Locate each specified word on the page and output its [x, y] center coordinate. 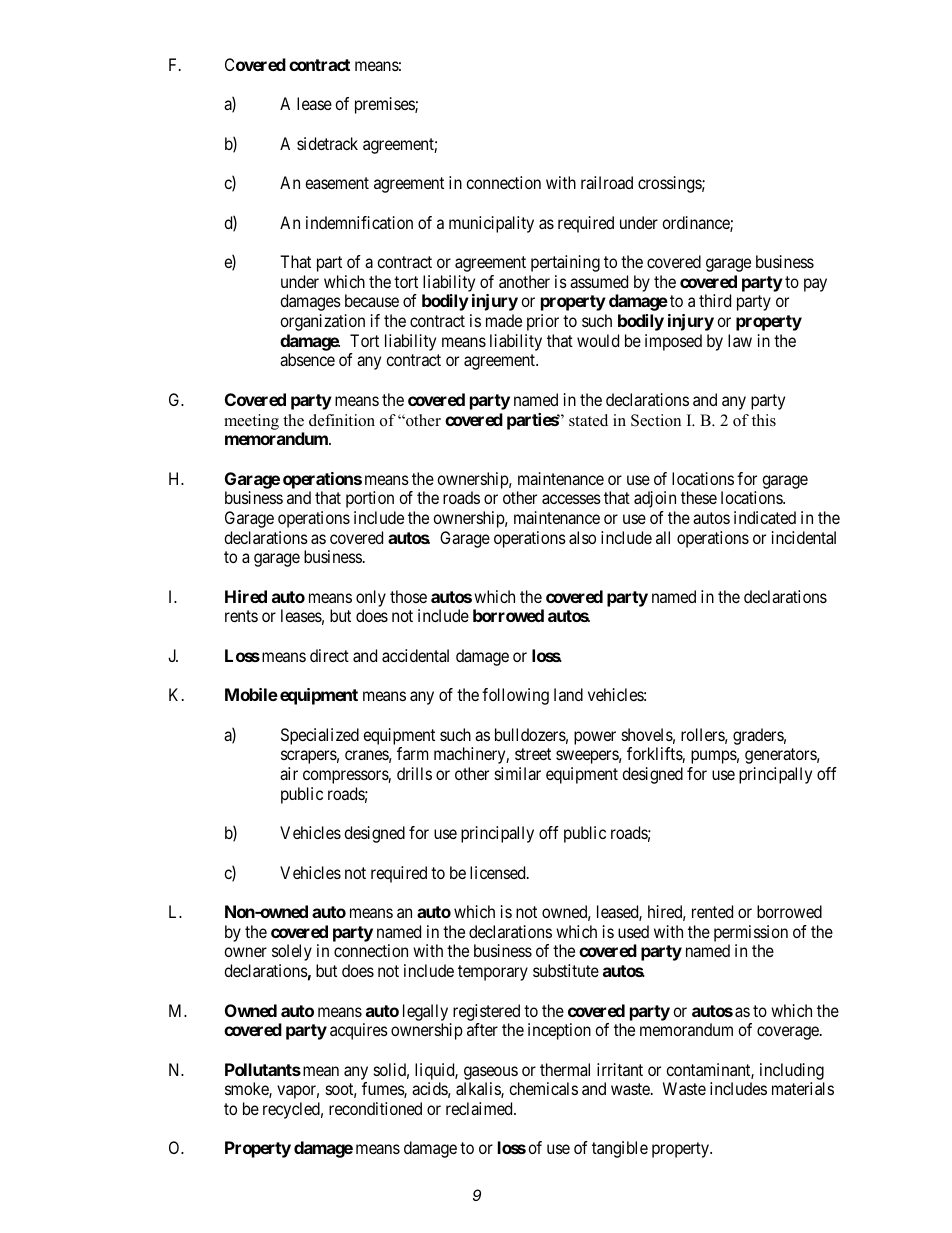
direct [329, 655]
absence [307, 359]
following [515, 696]
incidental [804, 537]
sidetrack [327, 143]
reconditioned [375, 1108]
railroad [607, 182]
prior [543, 322]
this [764, 420]
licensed [499, 872]
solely [292, 952]
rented [712, 911]
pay [815, 285]
